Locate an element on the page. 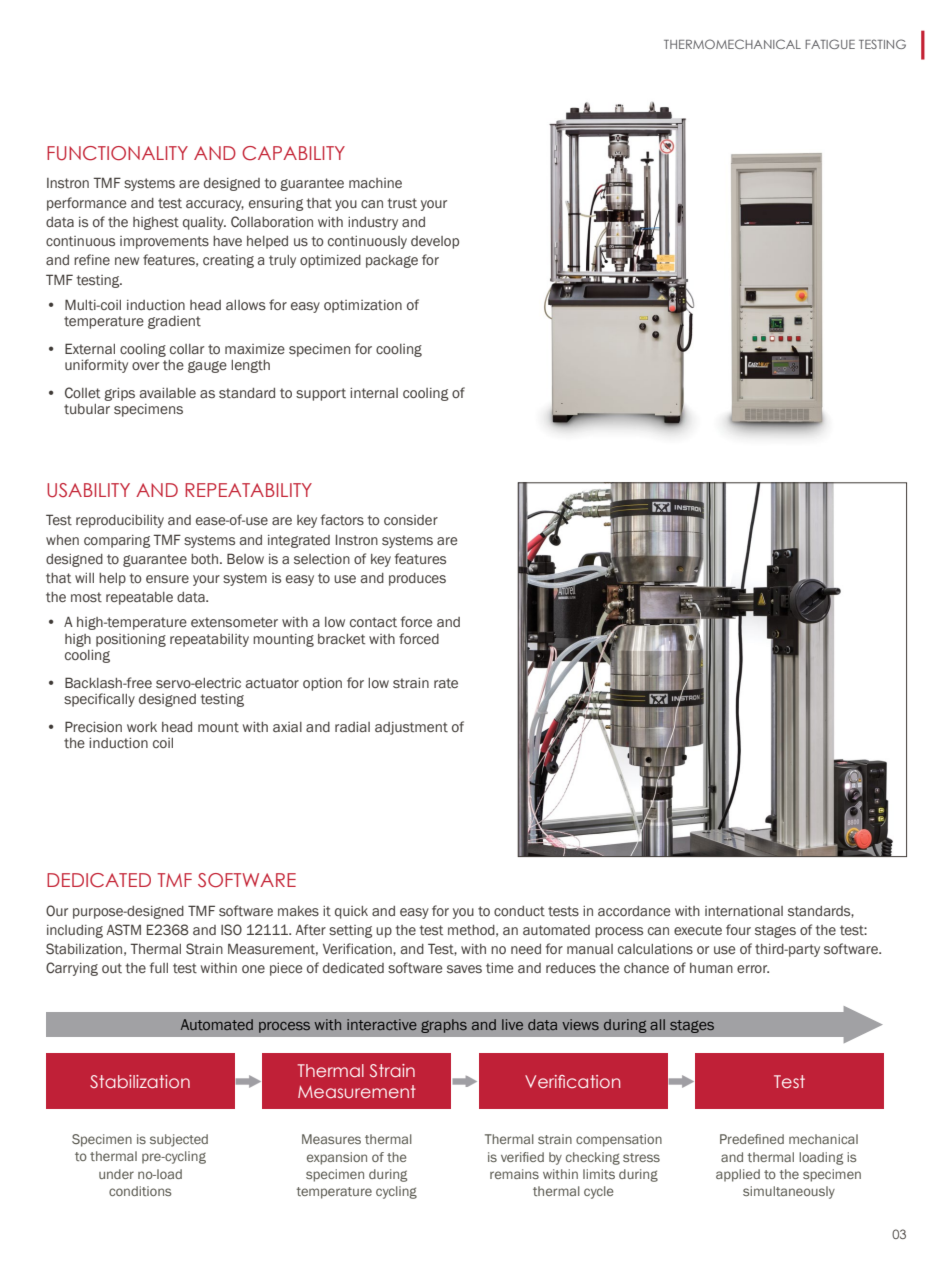 The width and height of the document is (952, 1270). over is located at coordinates (146, 366).
